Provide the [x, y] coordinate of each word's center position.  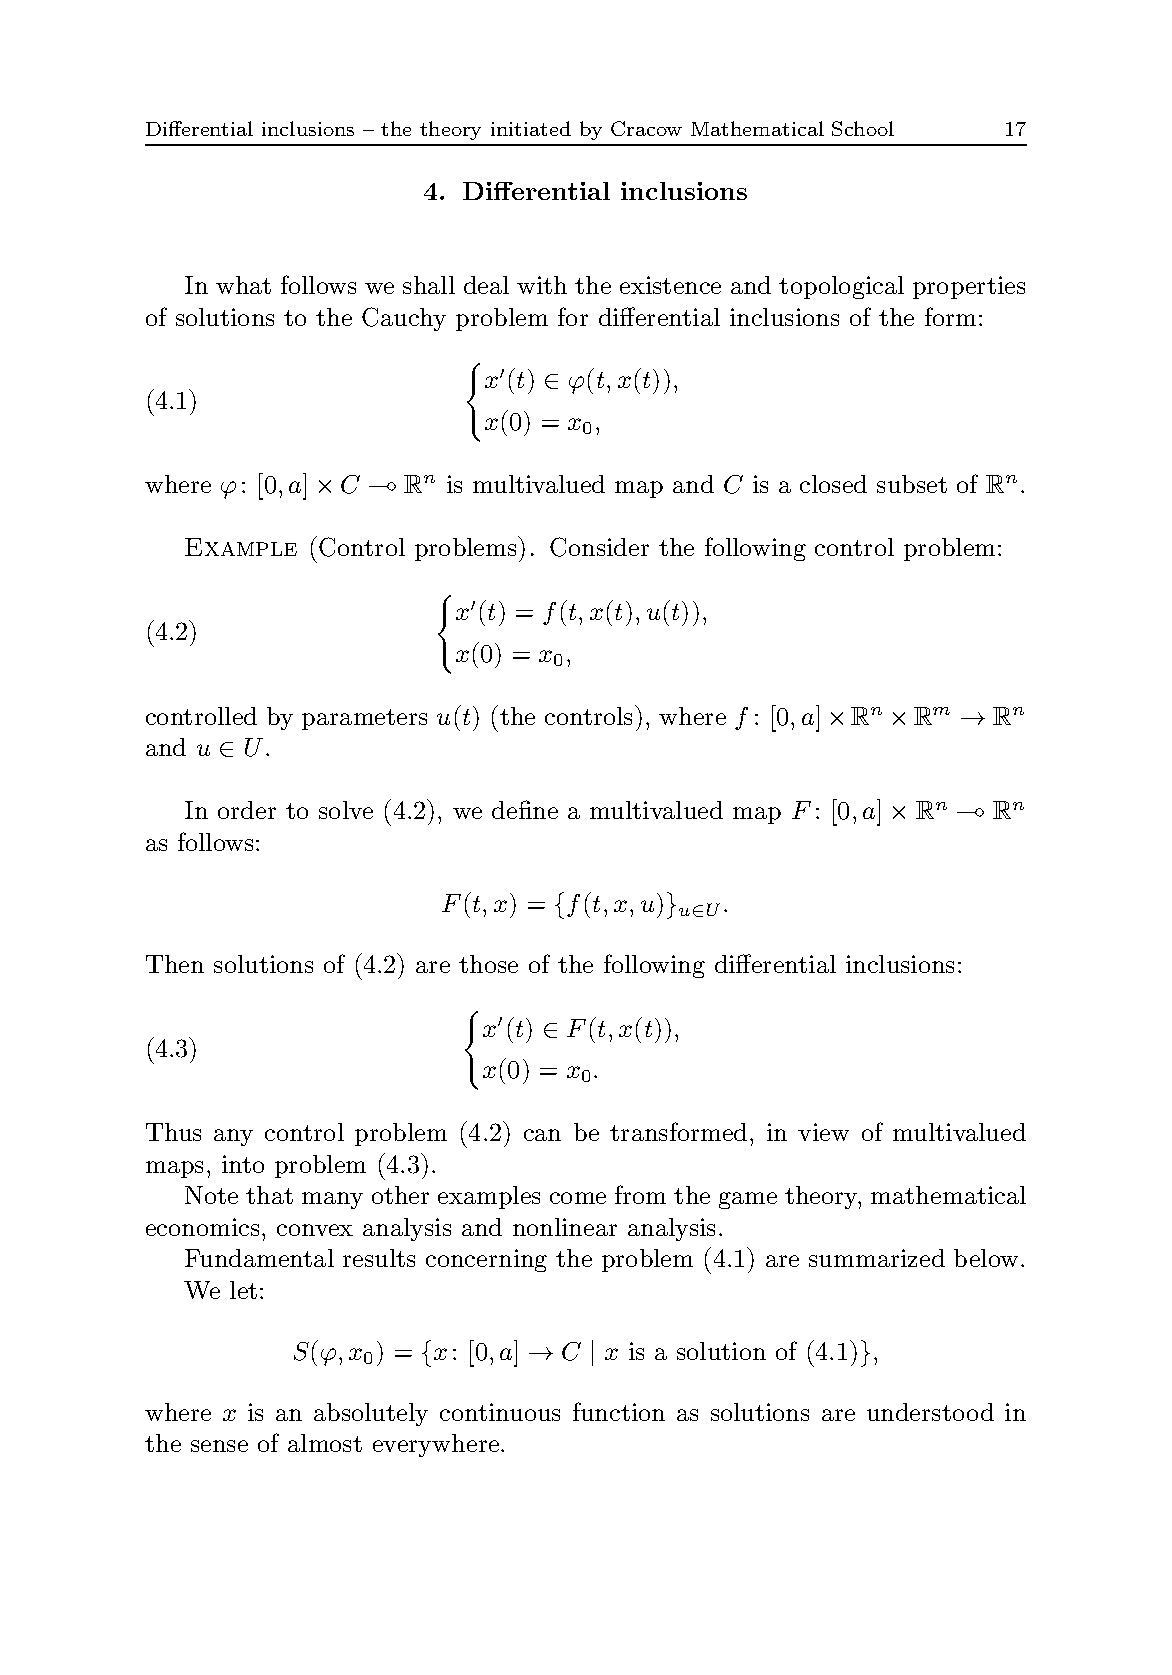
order [247, 810]
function [619, 1411]
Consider [599, 547]
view [823, 1132]
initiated [531, 128]
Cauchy [404, 319]
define [525, 809]
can [542, 1135]
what [243, 285]
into [243, 1164]
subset [912, 484]
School [863, 128]
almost [325, 1443]
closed [833, 484]
